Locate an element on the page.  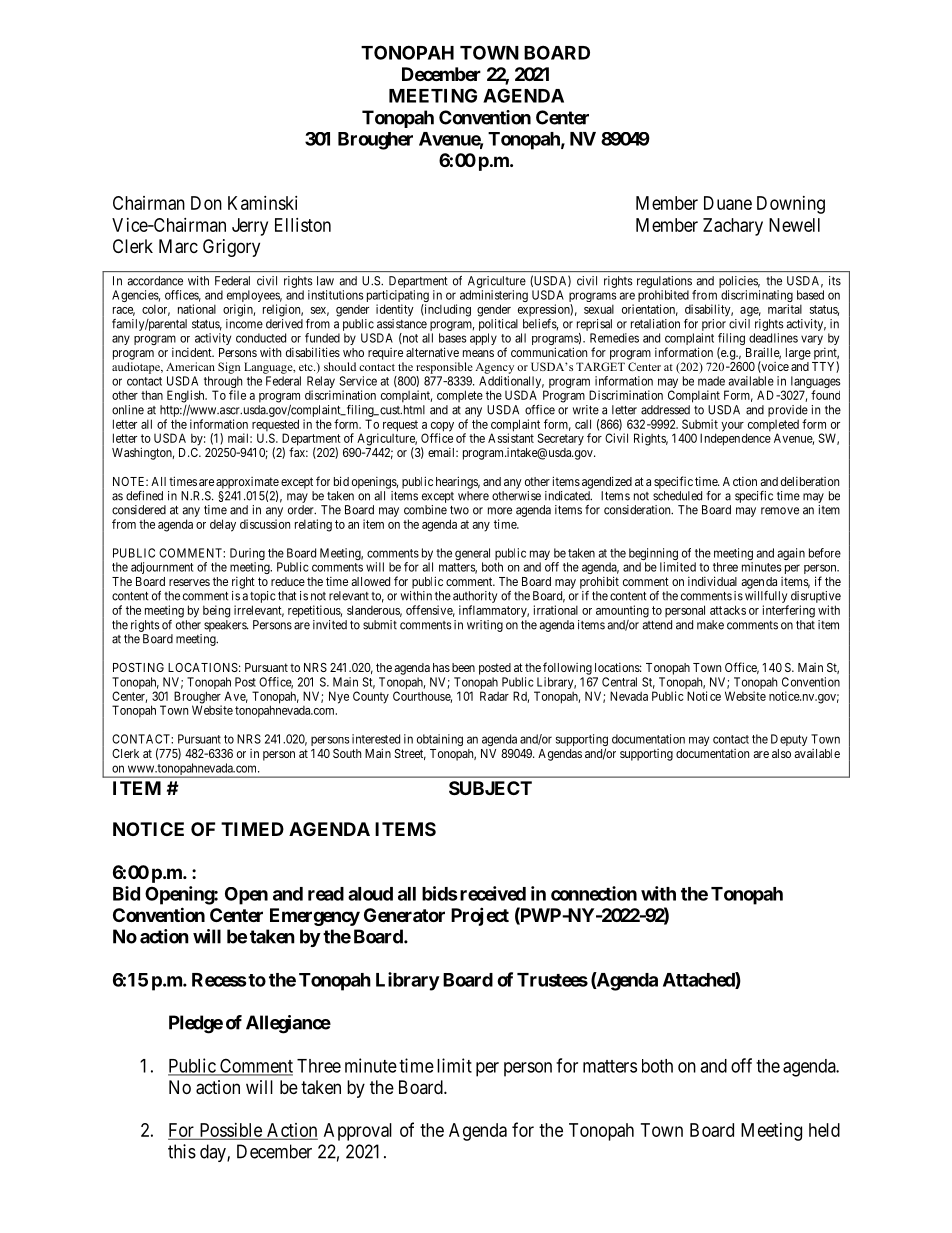
make is located at coordinates (710, 625).
